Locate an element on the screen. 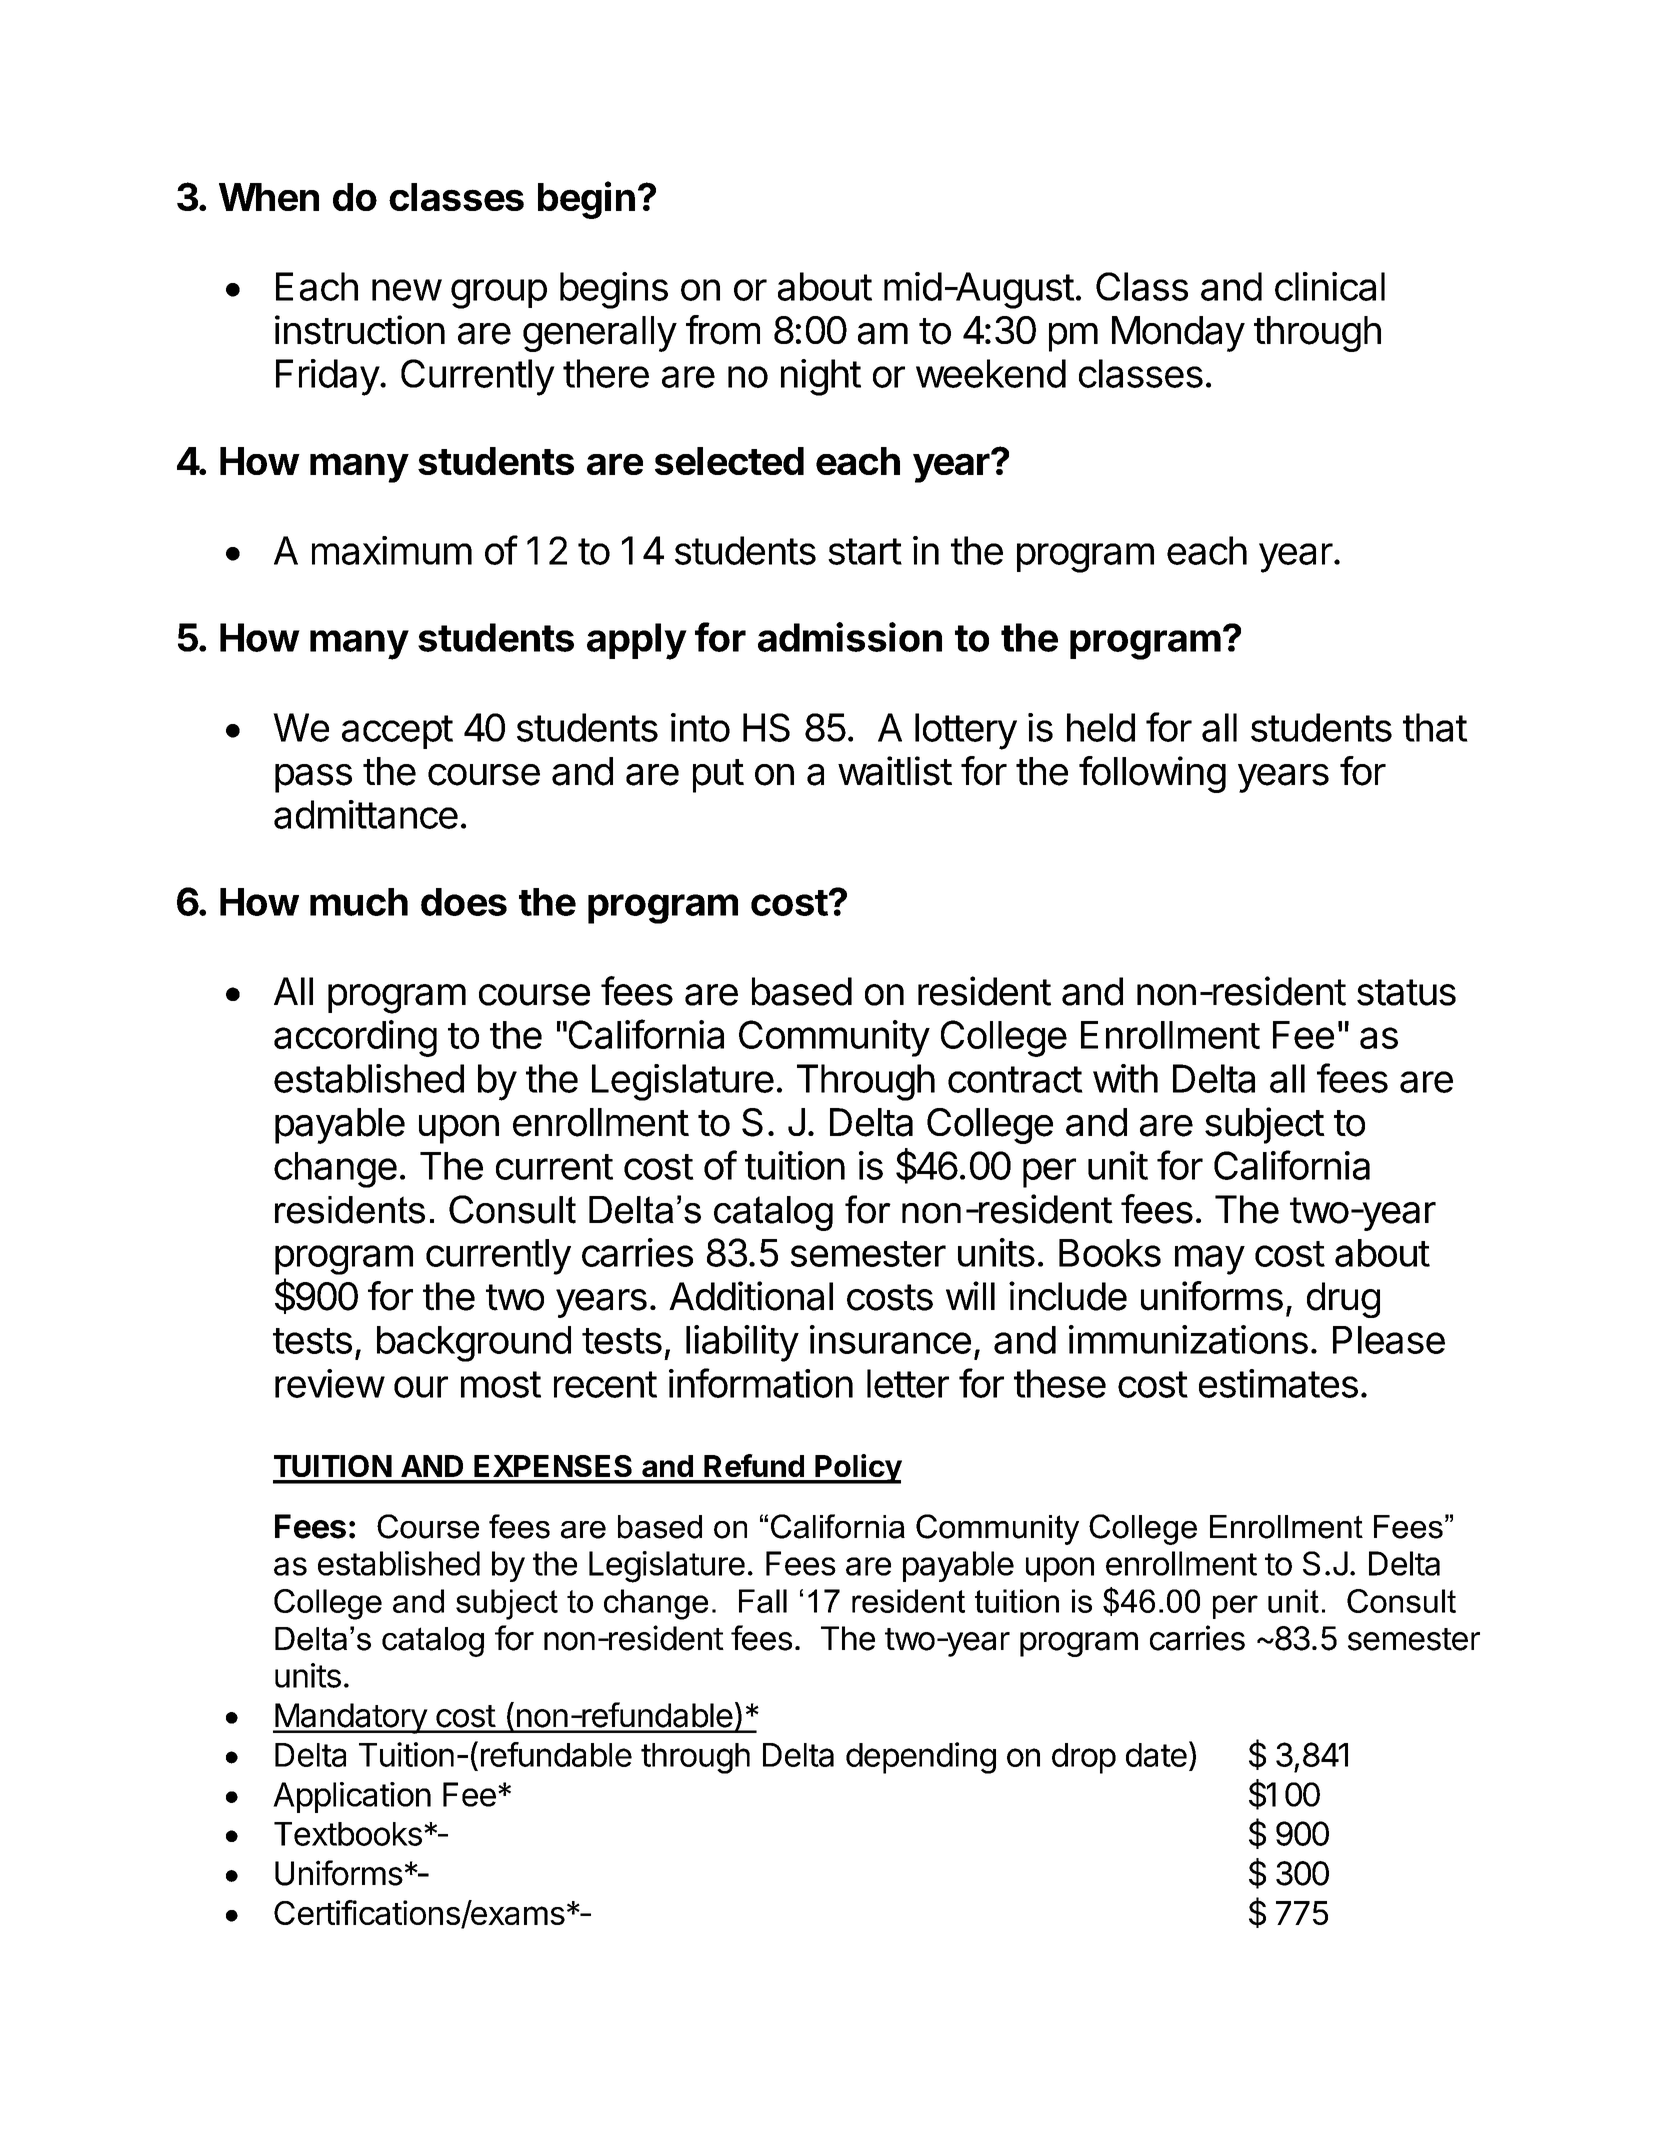 This screenshot has width=1656, height=2143. from is located at coordinates (723, 330).
